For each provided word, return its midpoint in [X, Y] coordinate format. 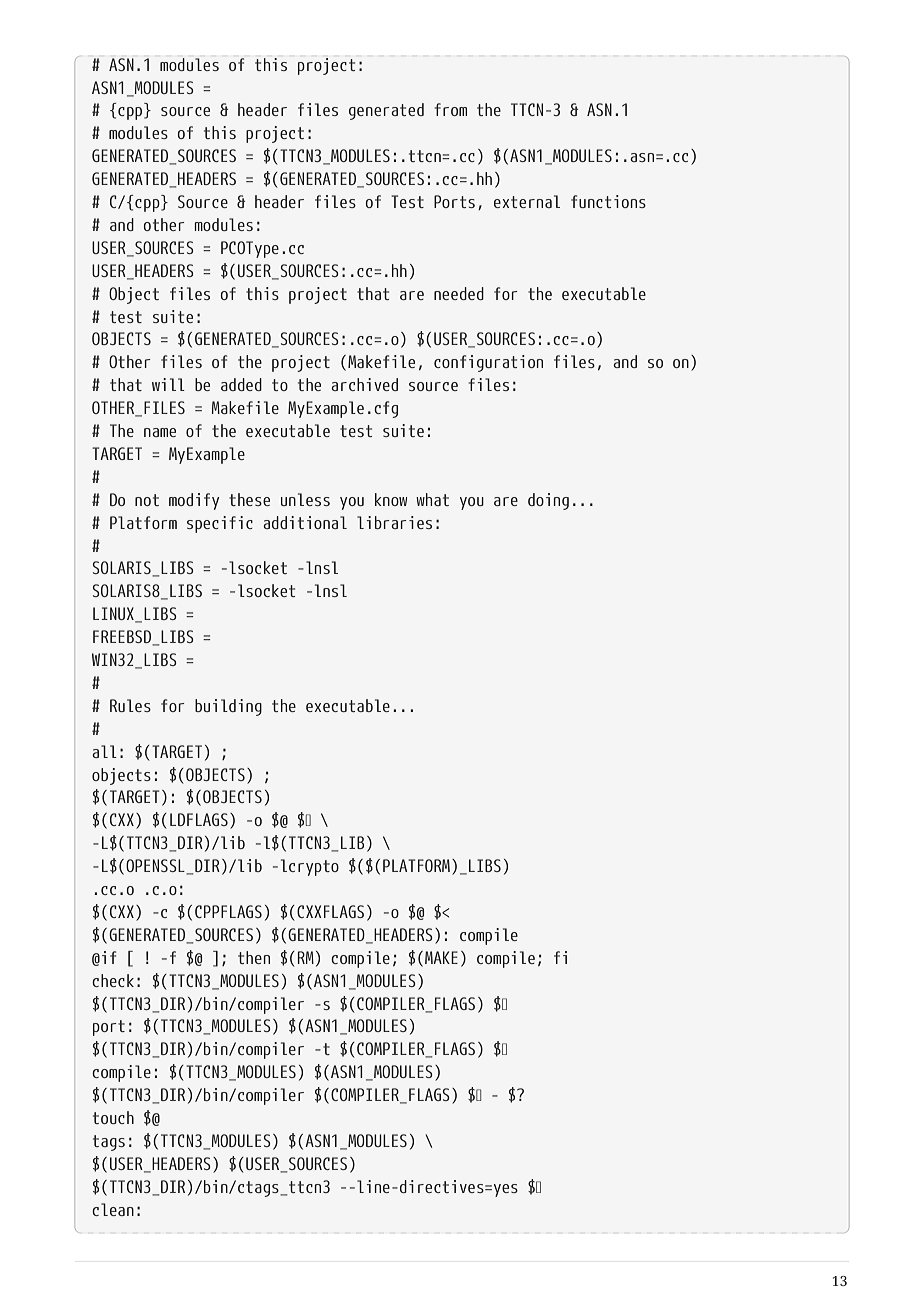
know [391, 499]
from [451, 109]
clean [113, 1209]
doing [548, 501]
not [147, 500]
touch [113, 1117]
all [104, 751]
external [527, 201]
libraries [394, 522]
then [254, 957]
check [113, 980]
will [168, 384]
